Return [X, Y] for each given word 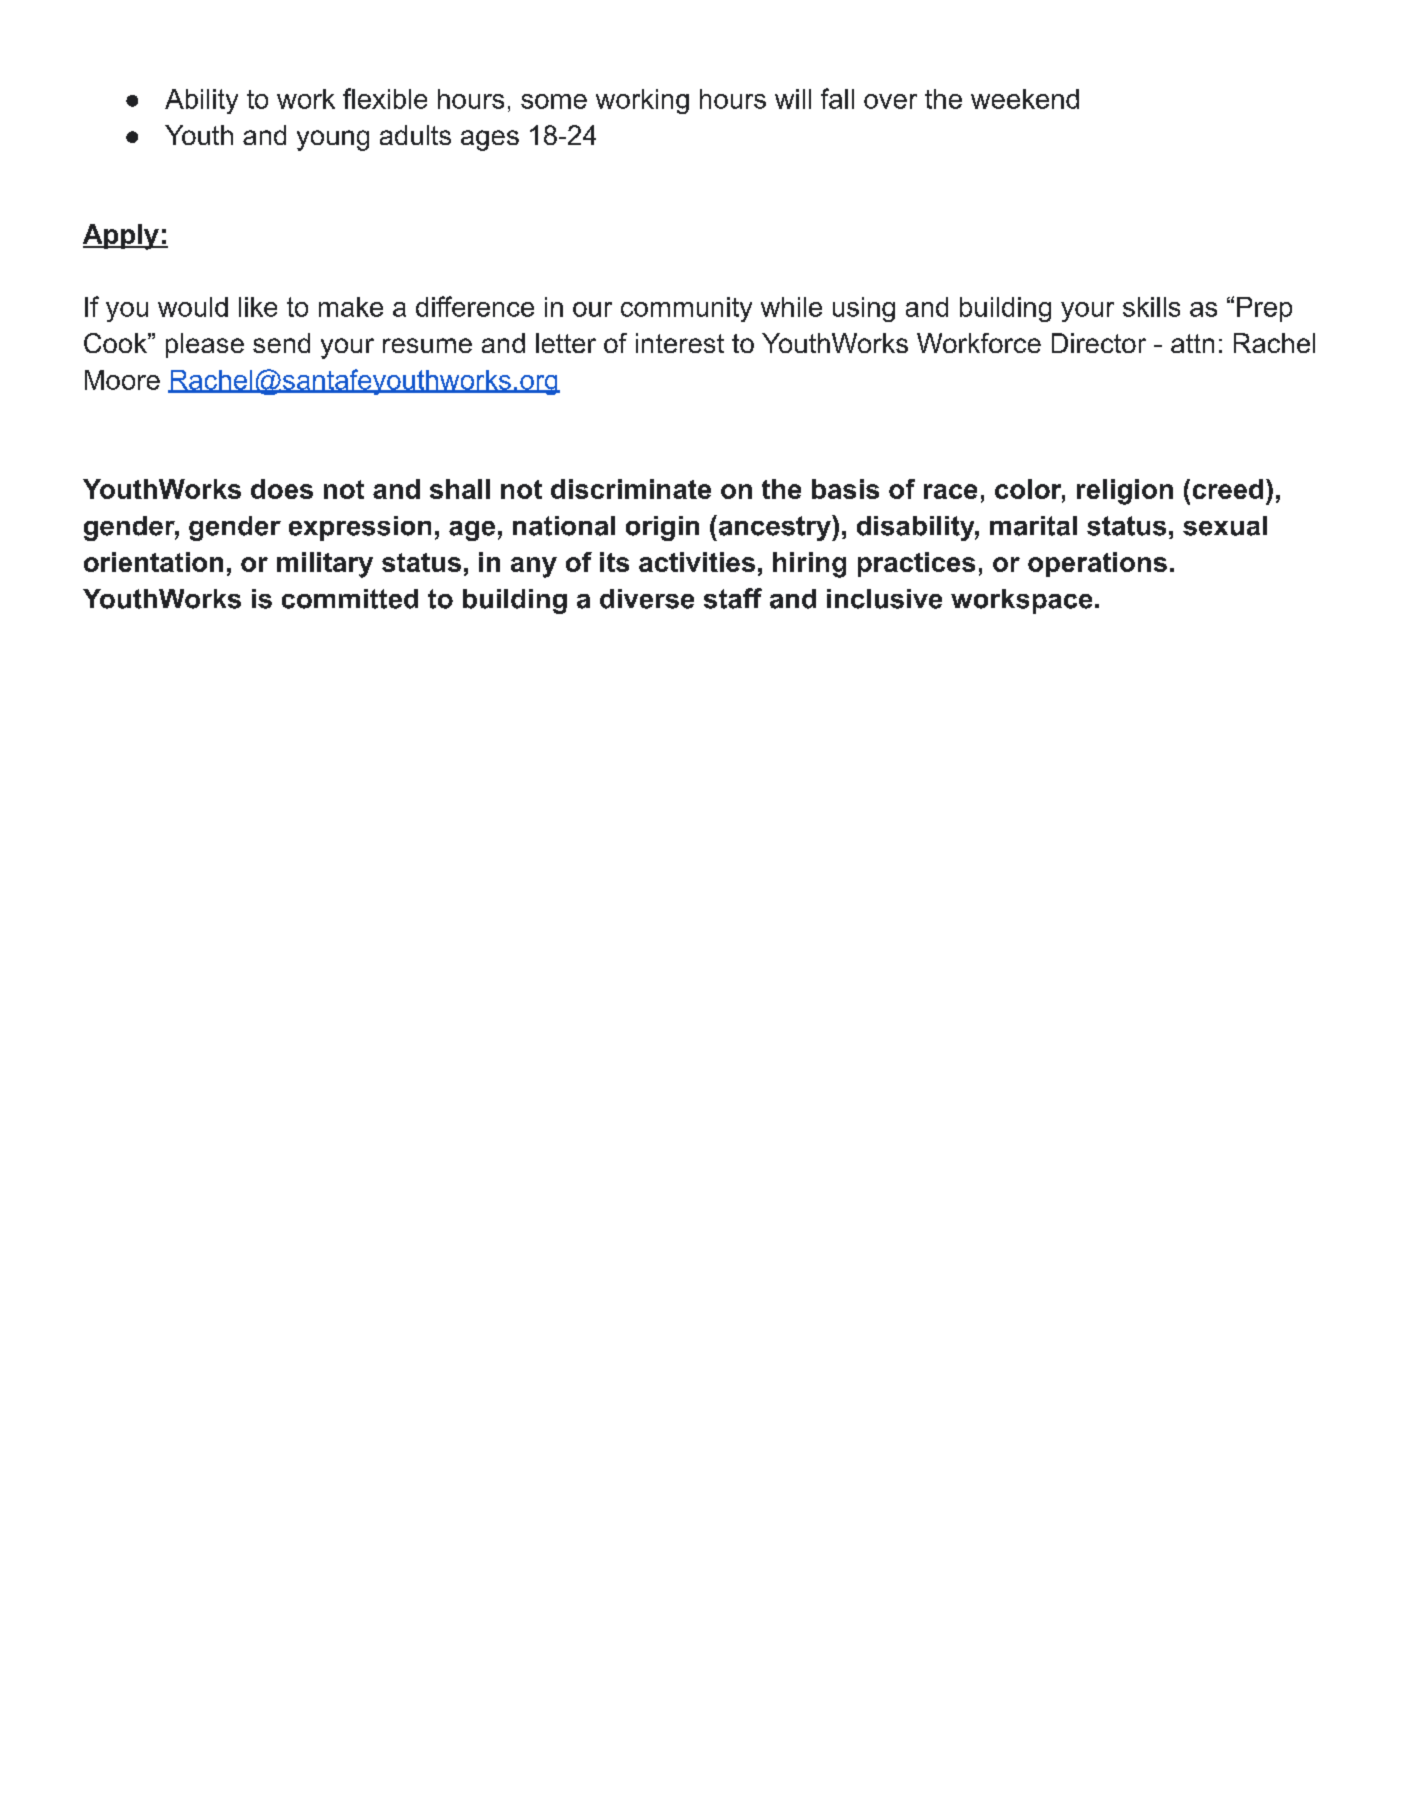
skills [1151, 307]
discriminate [631, 489]
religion [1125, 492]
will [793, 99]
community [686, 309]
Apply [122, 237]
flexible [385, 98]
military [325, 565]
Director [1099, 343]
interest [680, 343]
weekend [1025, 99]
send [281, 343]
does [282, 489]
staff [733, 598]
